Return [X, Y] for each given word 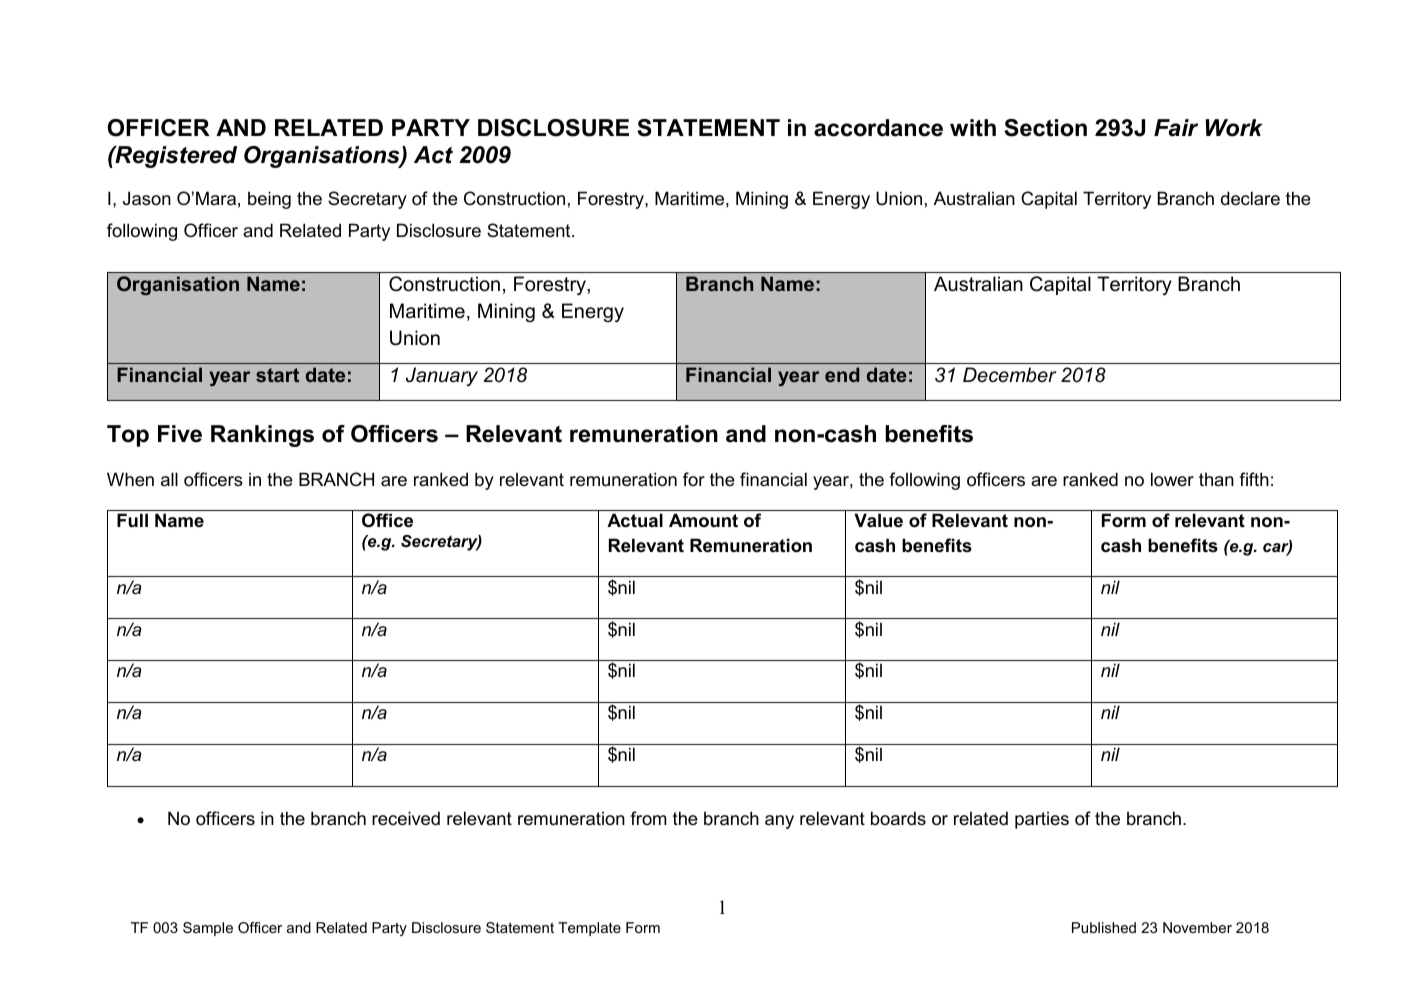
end [842, 374]
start [277, 375]
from [648, 818]
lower [1172, 479]
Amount [703, 520]
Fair [1176, 128]
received [406, 818]
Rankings [262, 436]
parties [1042, 820]
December [1009, 375]
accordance [878, 128]
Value [878, 520]
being [269, 200]
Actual [635, 520]
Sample [208, 929]
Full [132, 520]
